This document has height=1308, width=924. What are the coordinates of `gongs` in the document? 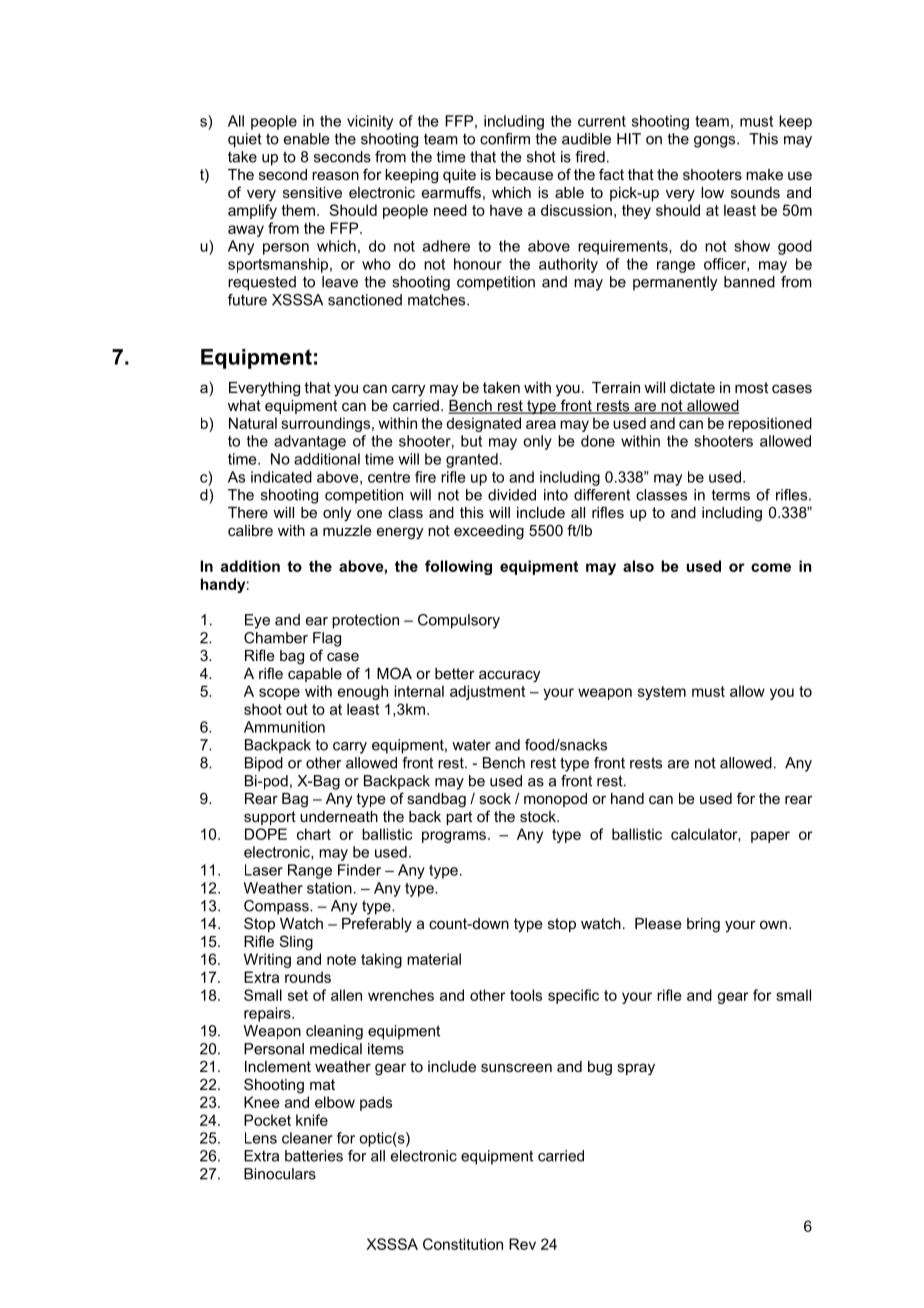 It's located at (716, 142).
